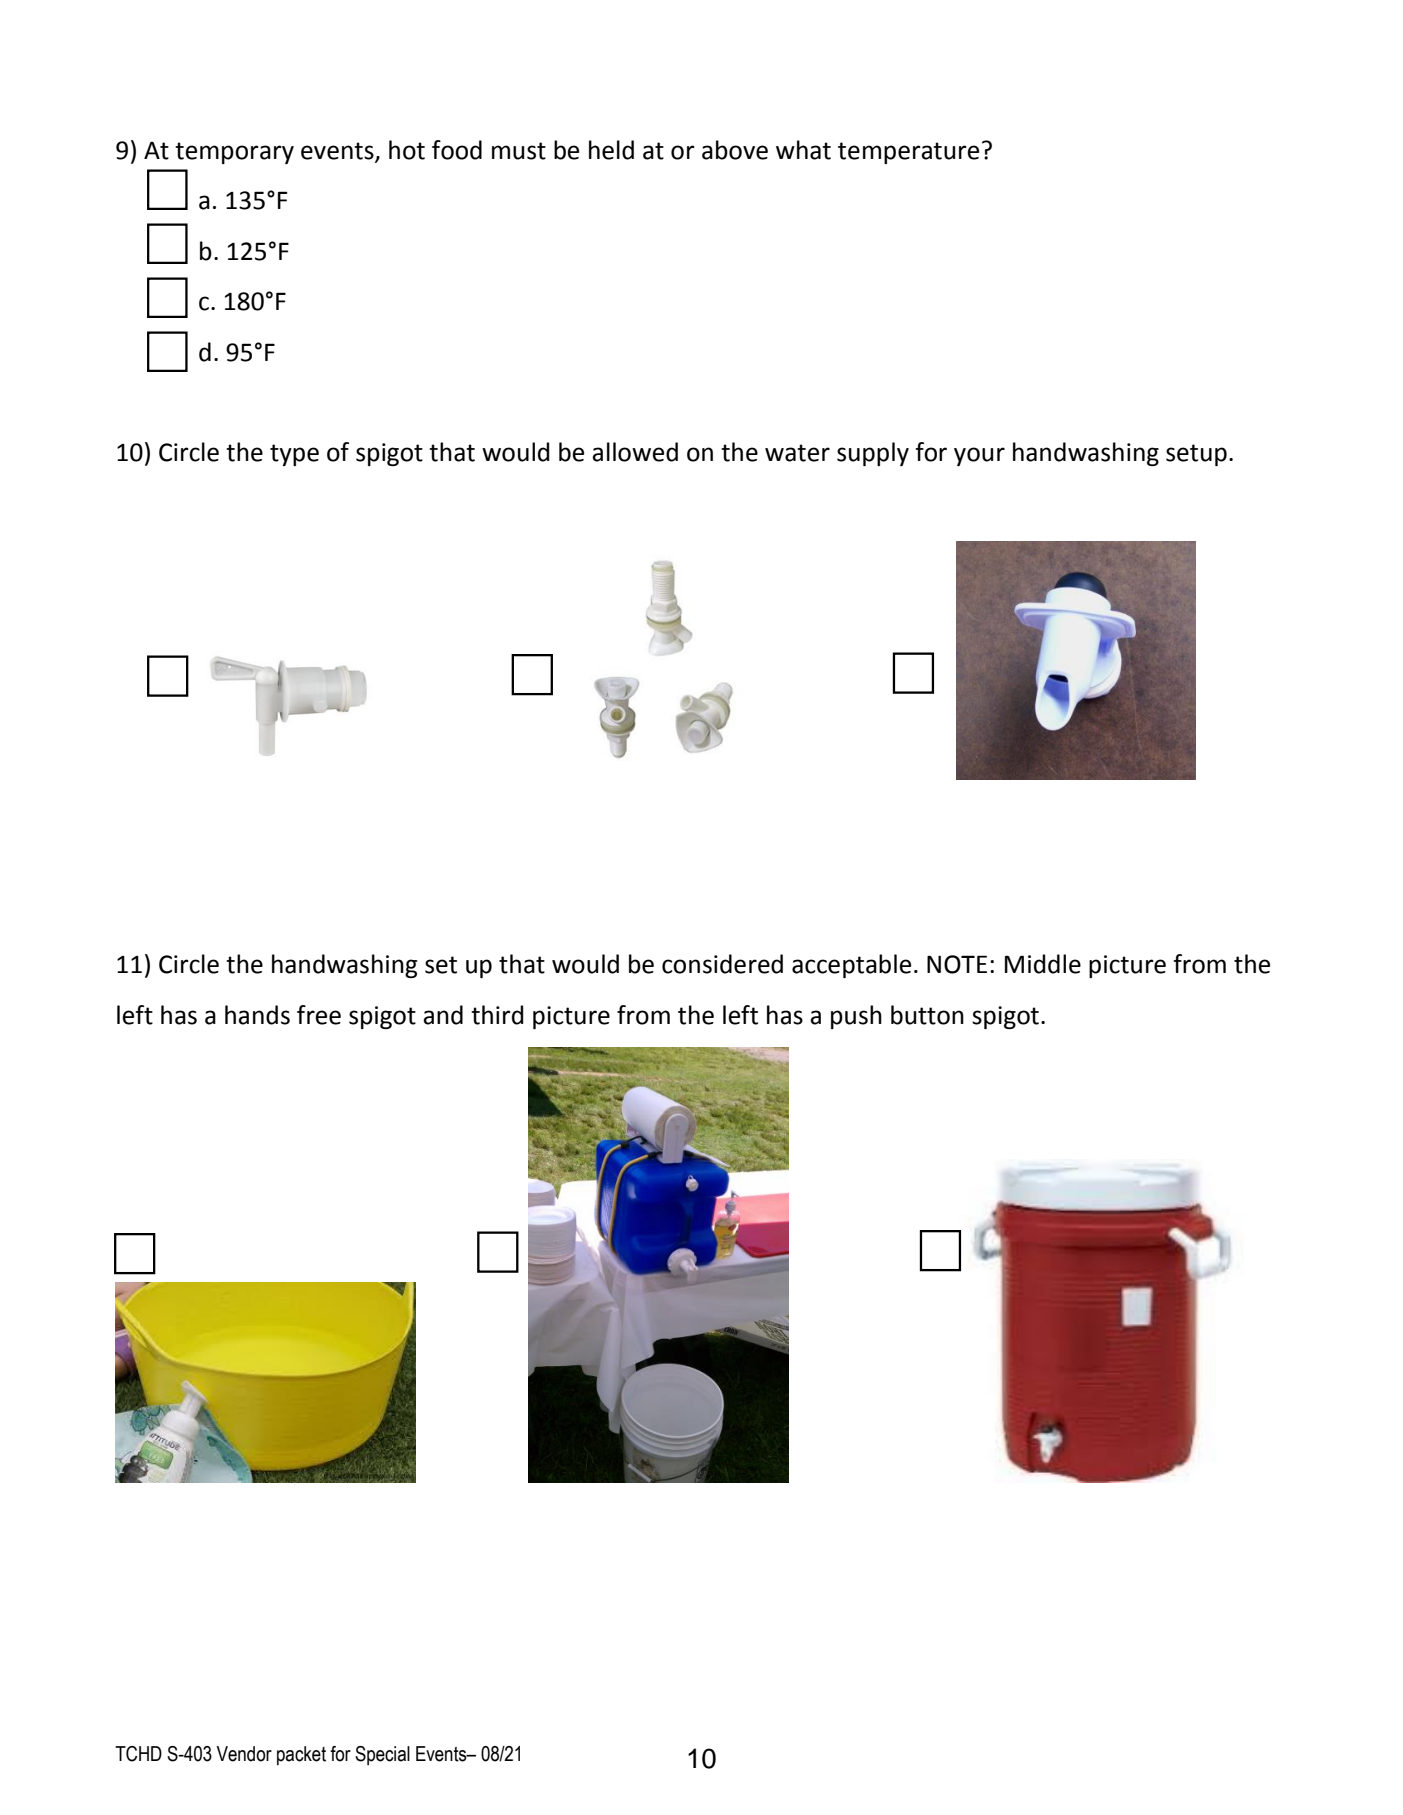 The width and height of the document is (1403, 1815). Describe the element at coordinates (735, 150) in the document. I see `above` at that location.
